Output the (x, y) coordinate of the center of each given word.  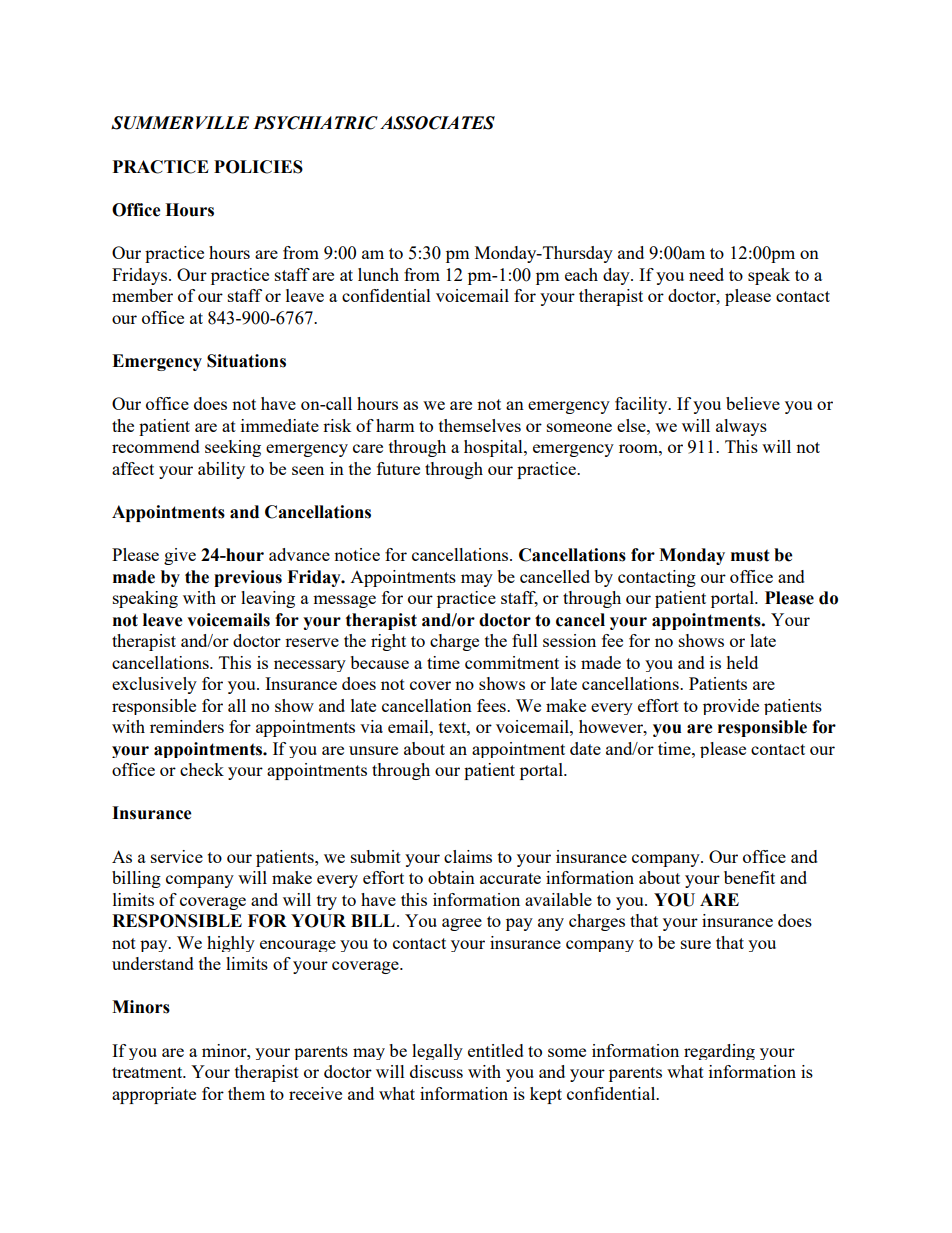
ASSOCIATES (437, 123)
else (632, 425)
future (398, 468)
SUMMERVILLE (180, 123)
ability (221, 470)
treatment (148, 1072)
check (202, 769)
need (706, 274)
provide (731, 707)
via (371, 726)
